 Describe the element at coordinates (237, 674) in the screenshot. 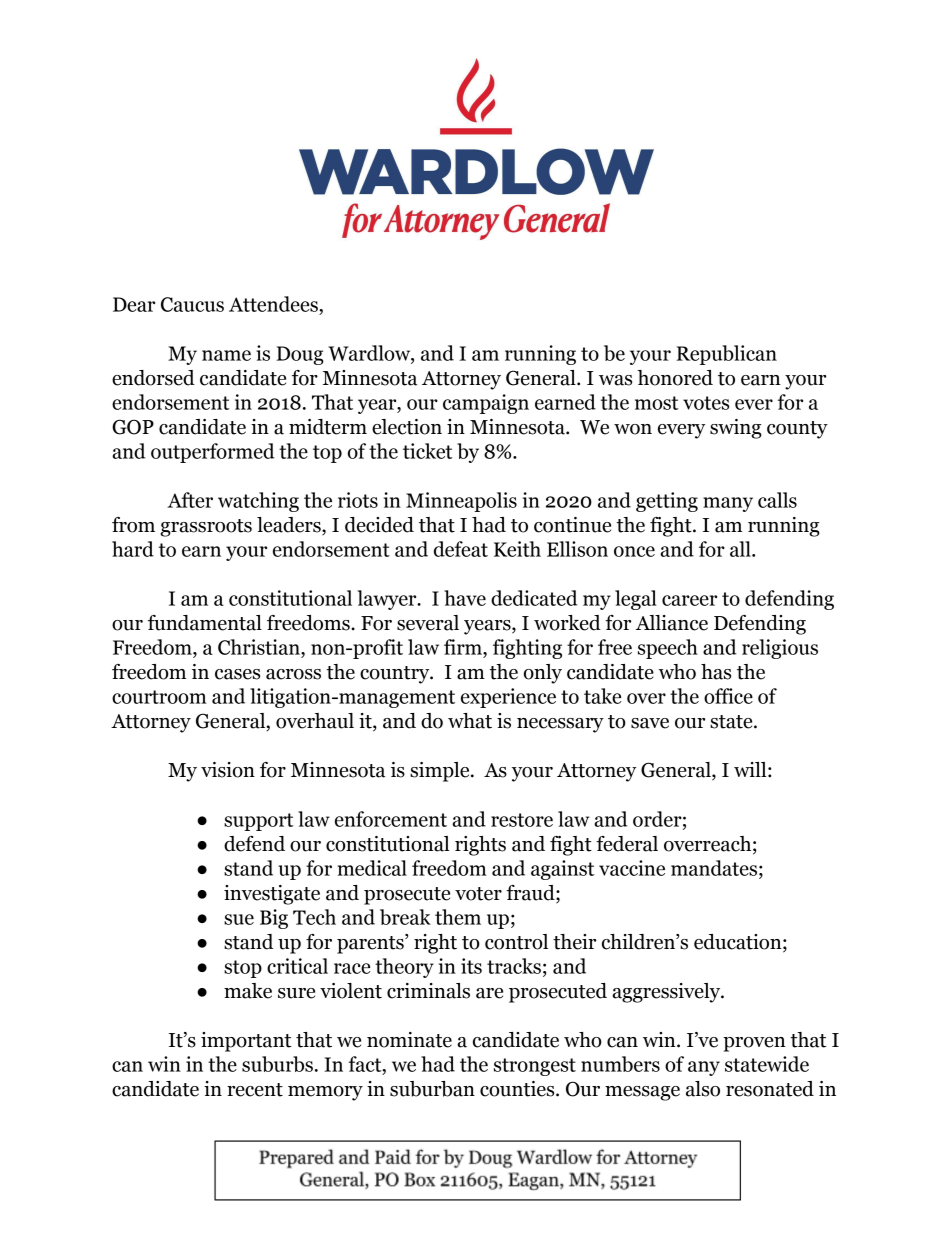

I see `cases` at that location.
